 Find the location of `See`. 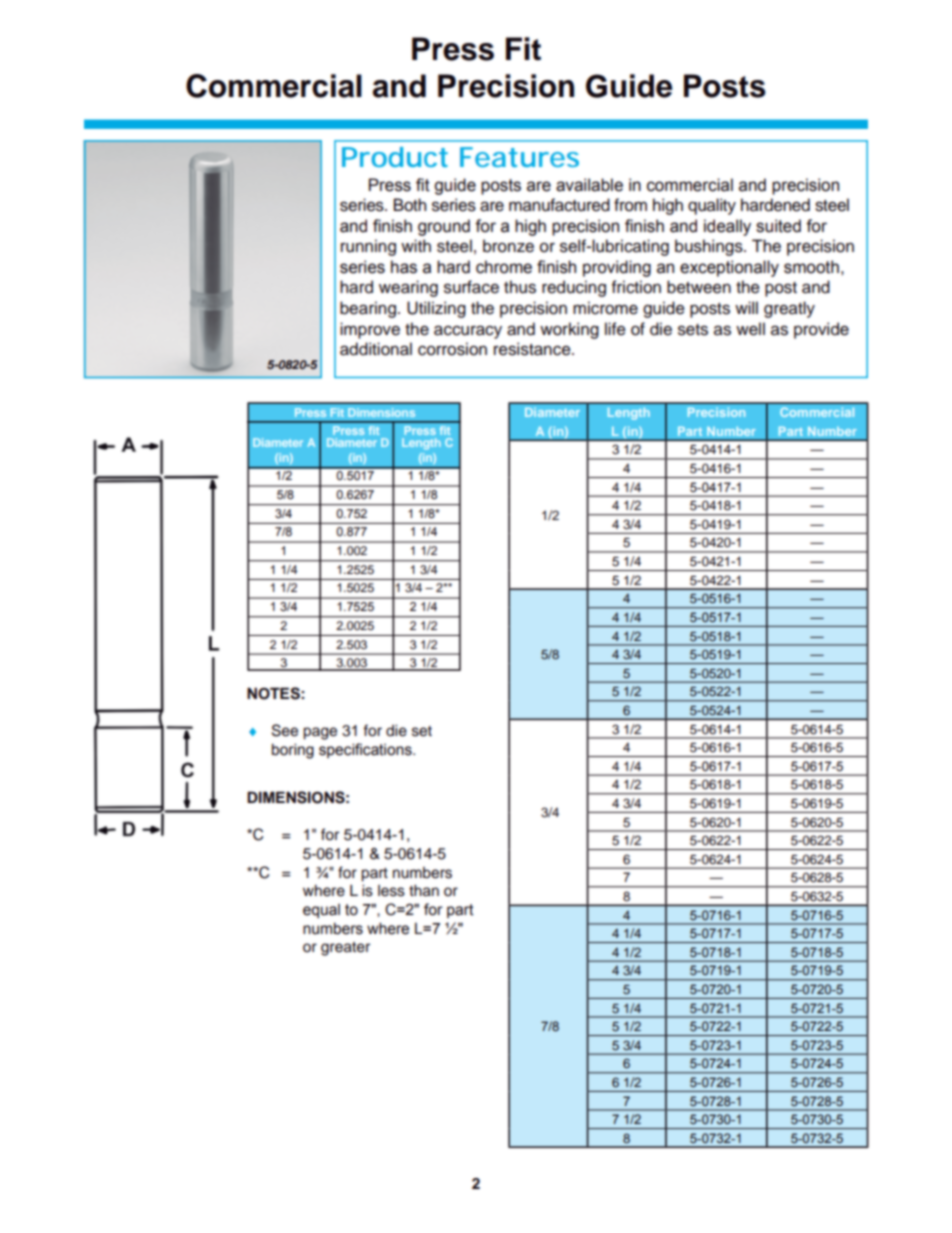

See is located at coordinates (285, 730).
